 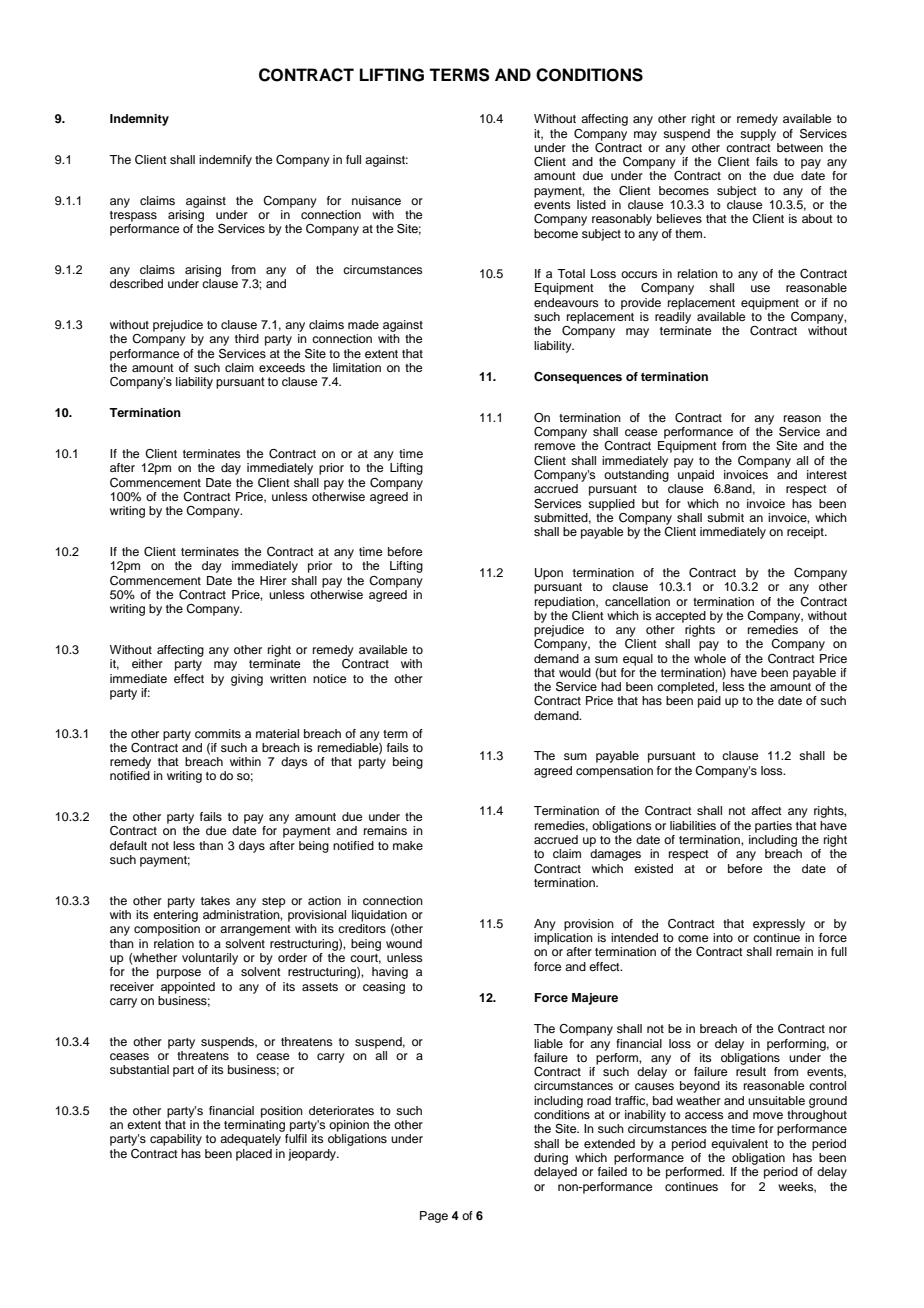 I want to click on Consequences, so click(x=578, y=378).
